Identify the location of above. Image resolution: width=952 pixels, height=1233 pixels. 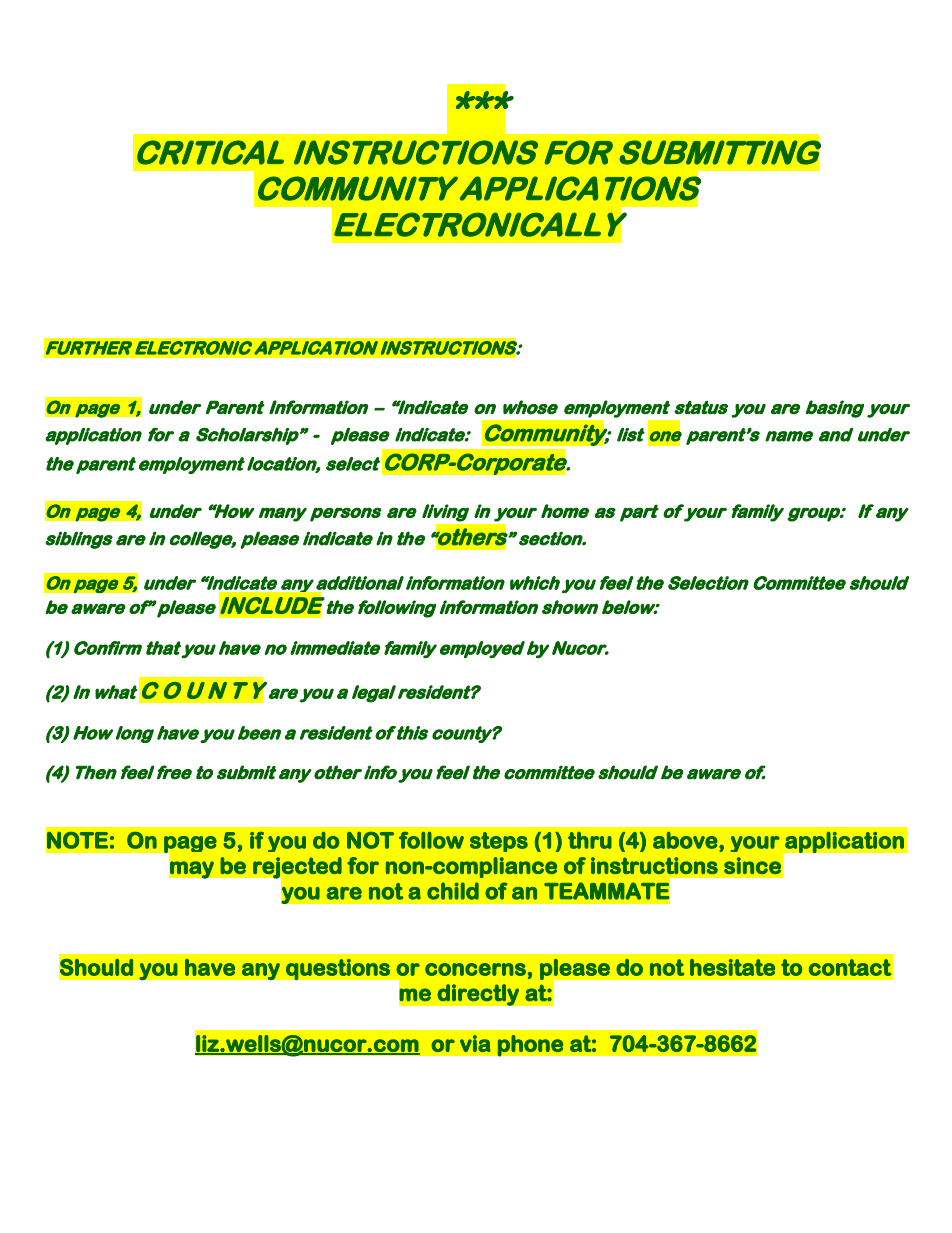
(685, 840).
